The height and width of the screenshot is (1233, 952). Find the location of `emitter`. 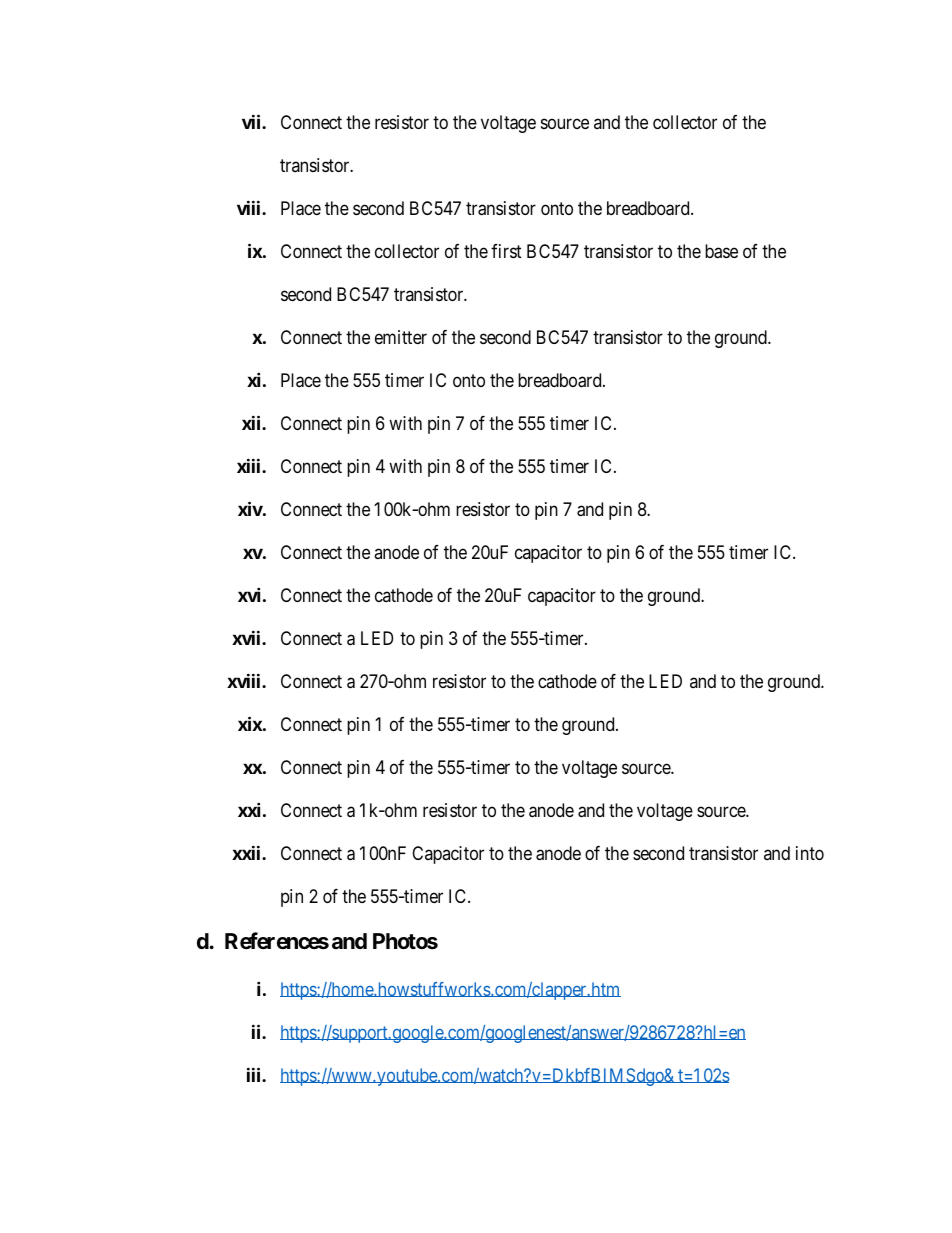

emitter is located at coordinates (401, 337).
